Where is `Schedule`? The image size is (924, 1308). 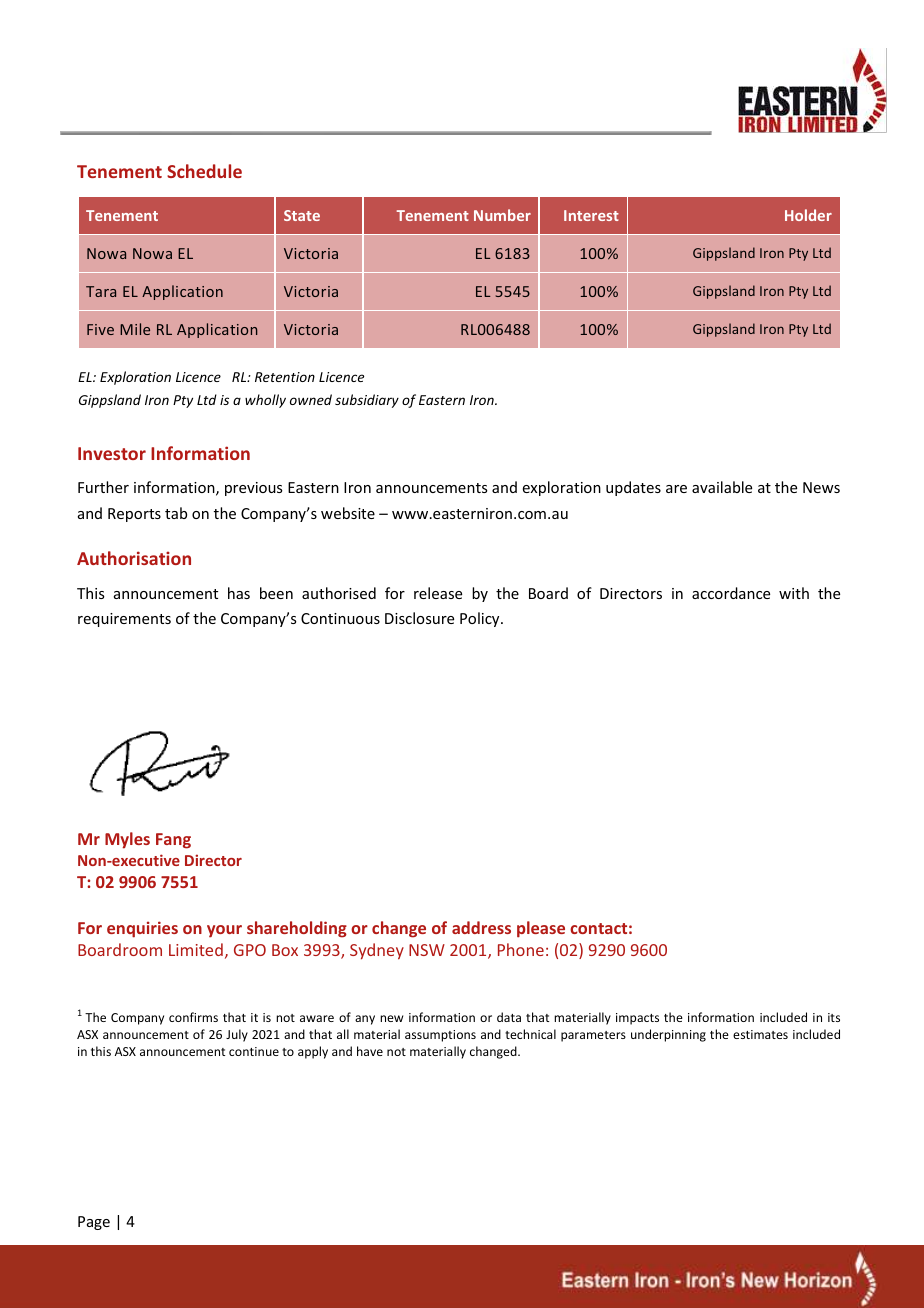 Schedule is located at coordinates (204, 171).
